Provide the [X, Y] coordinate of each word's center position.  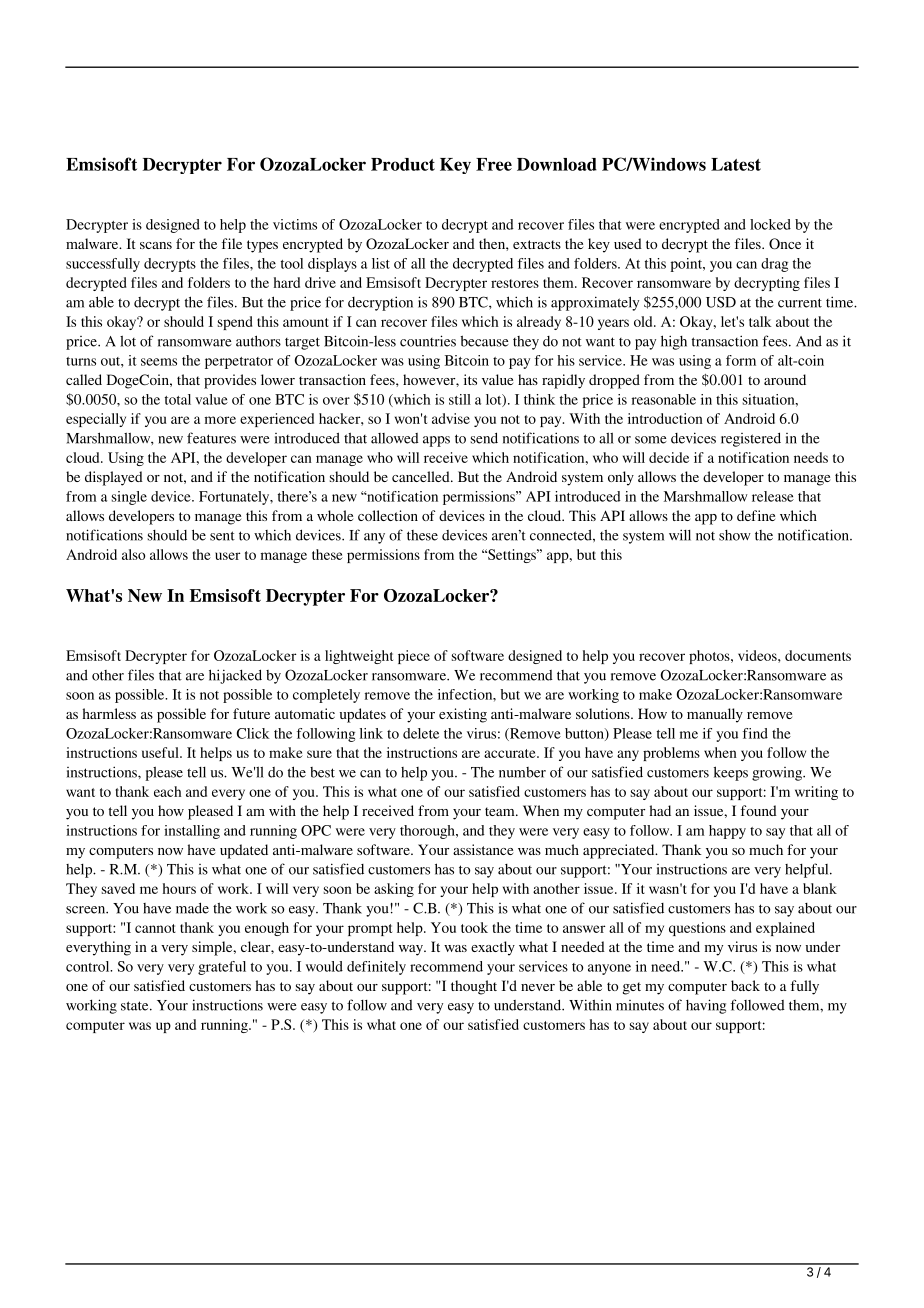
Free [494, 164]
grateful [222, 968]
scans [156, 245]
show [735, 535]
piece [414, 657]
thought [474, 987]
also [133, 554]
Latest [736, 164]
